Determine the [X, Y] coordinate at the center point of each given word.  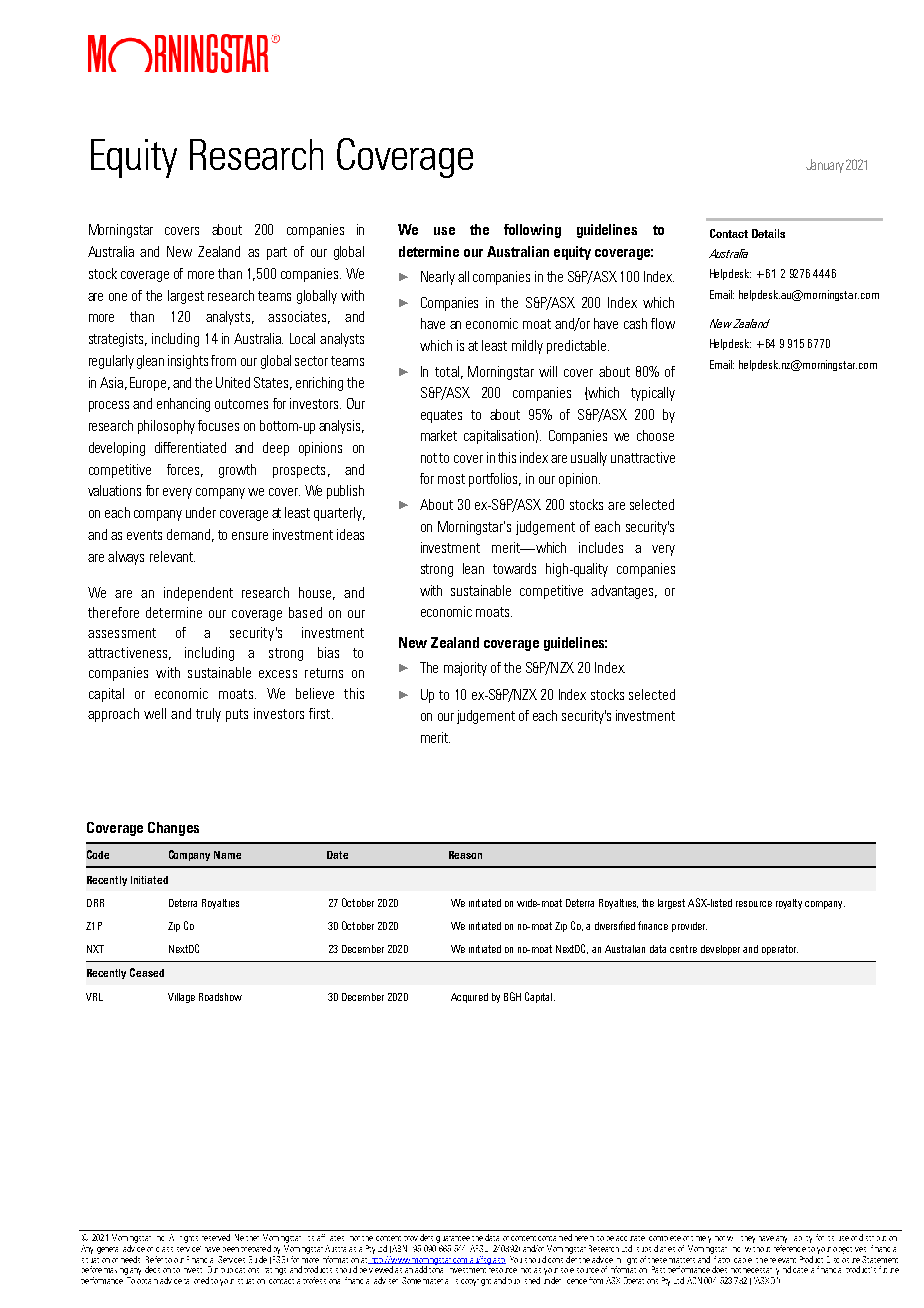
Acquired [469, 998]
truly [208, 715]
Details [768, 233]
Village [181, 998]
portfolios [495, 480]
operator [780, 950]
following [532, 231]
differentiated [190, 447]
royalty [789, 904]
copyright [476, 1282]
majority [465, 669]
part [277, 253]
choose [655, 435]
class [164, 1249]
